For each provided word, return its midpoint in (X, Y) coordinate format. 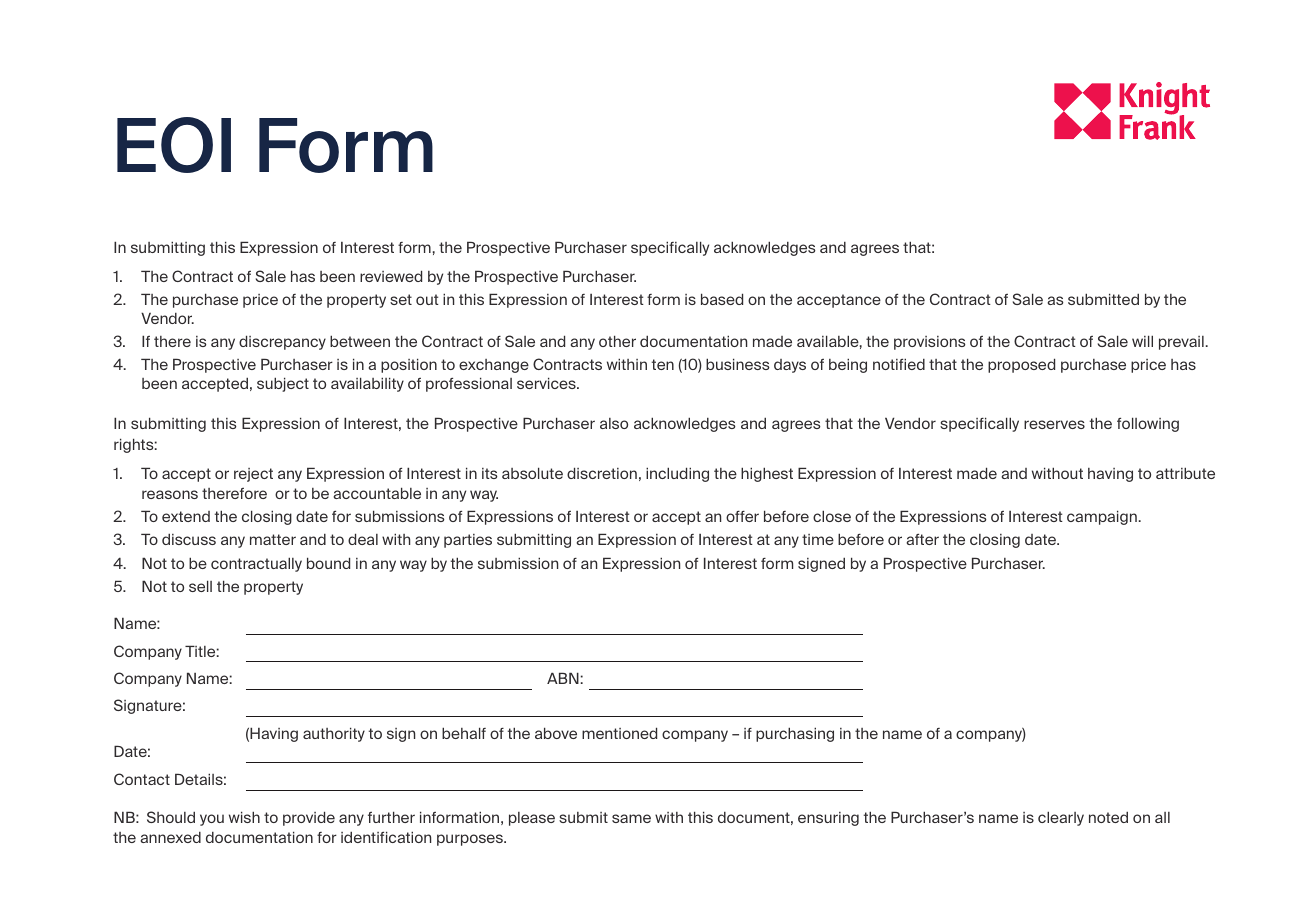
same (631, 818)
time (818, 539)
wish (244, 817)
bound (328, 563)
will (1142, 341)
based (722, 299)
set (401, 299)
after (922, 539)
